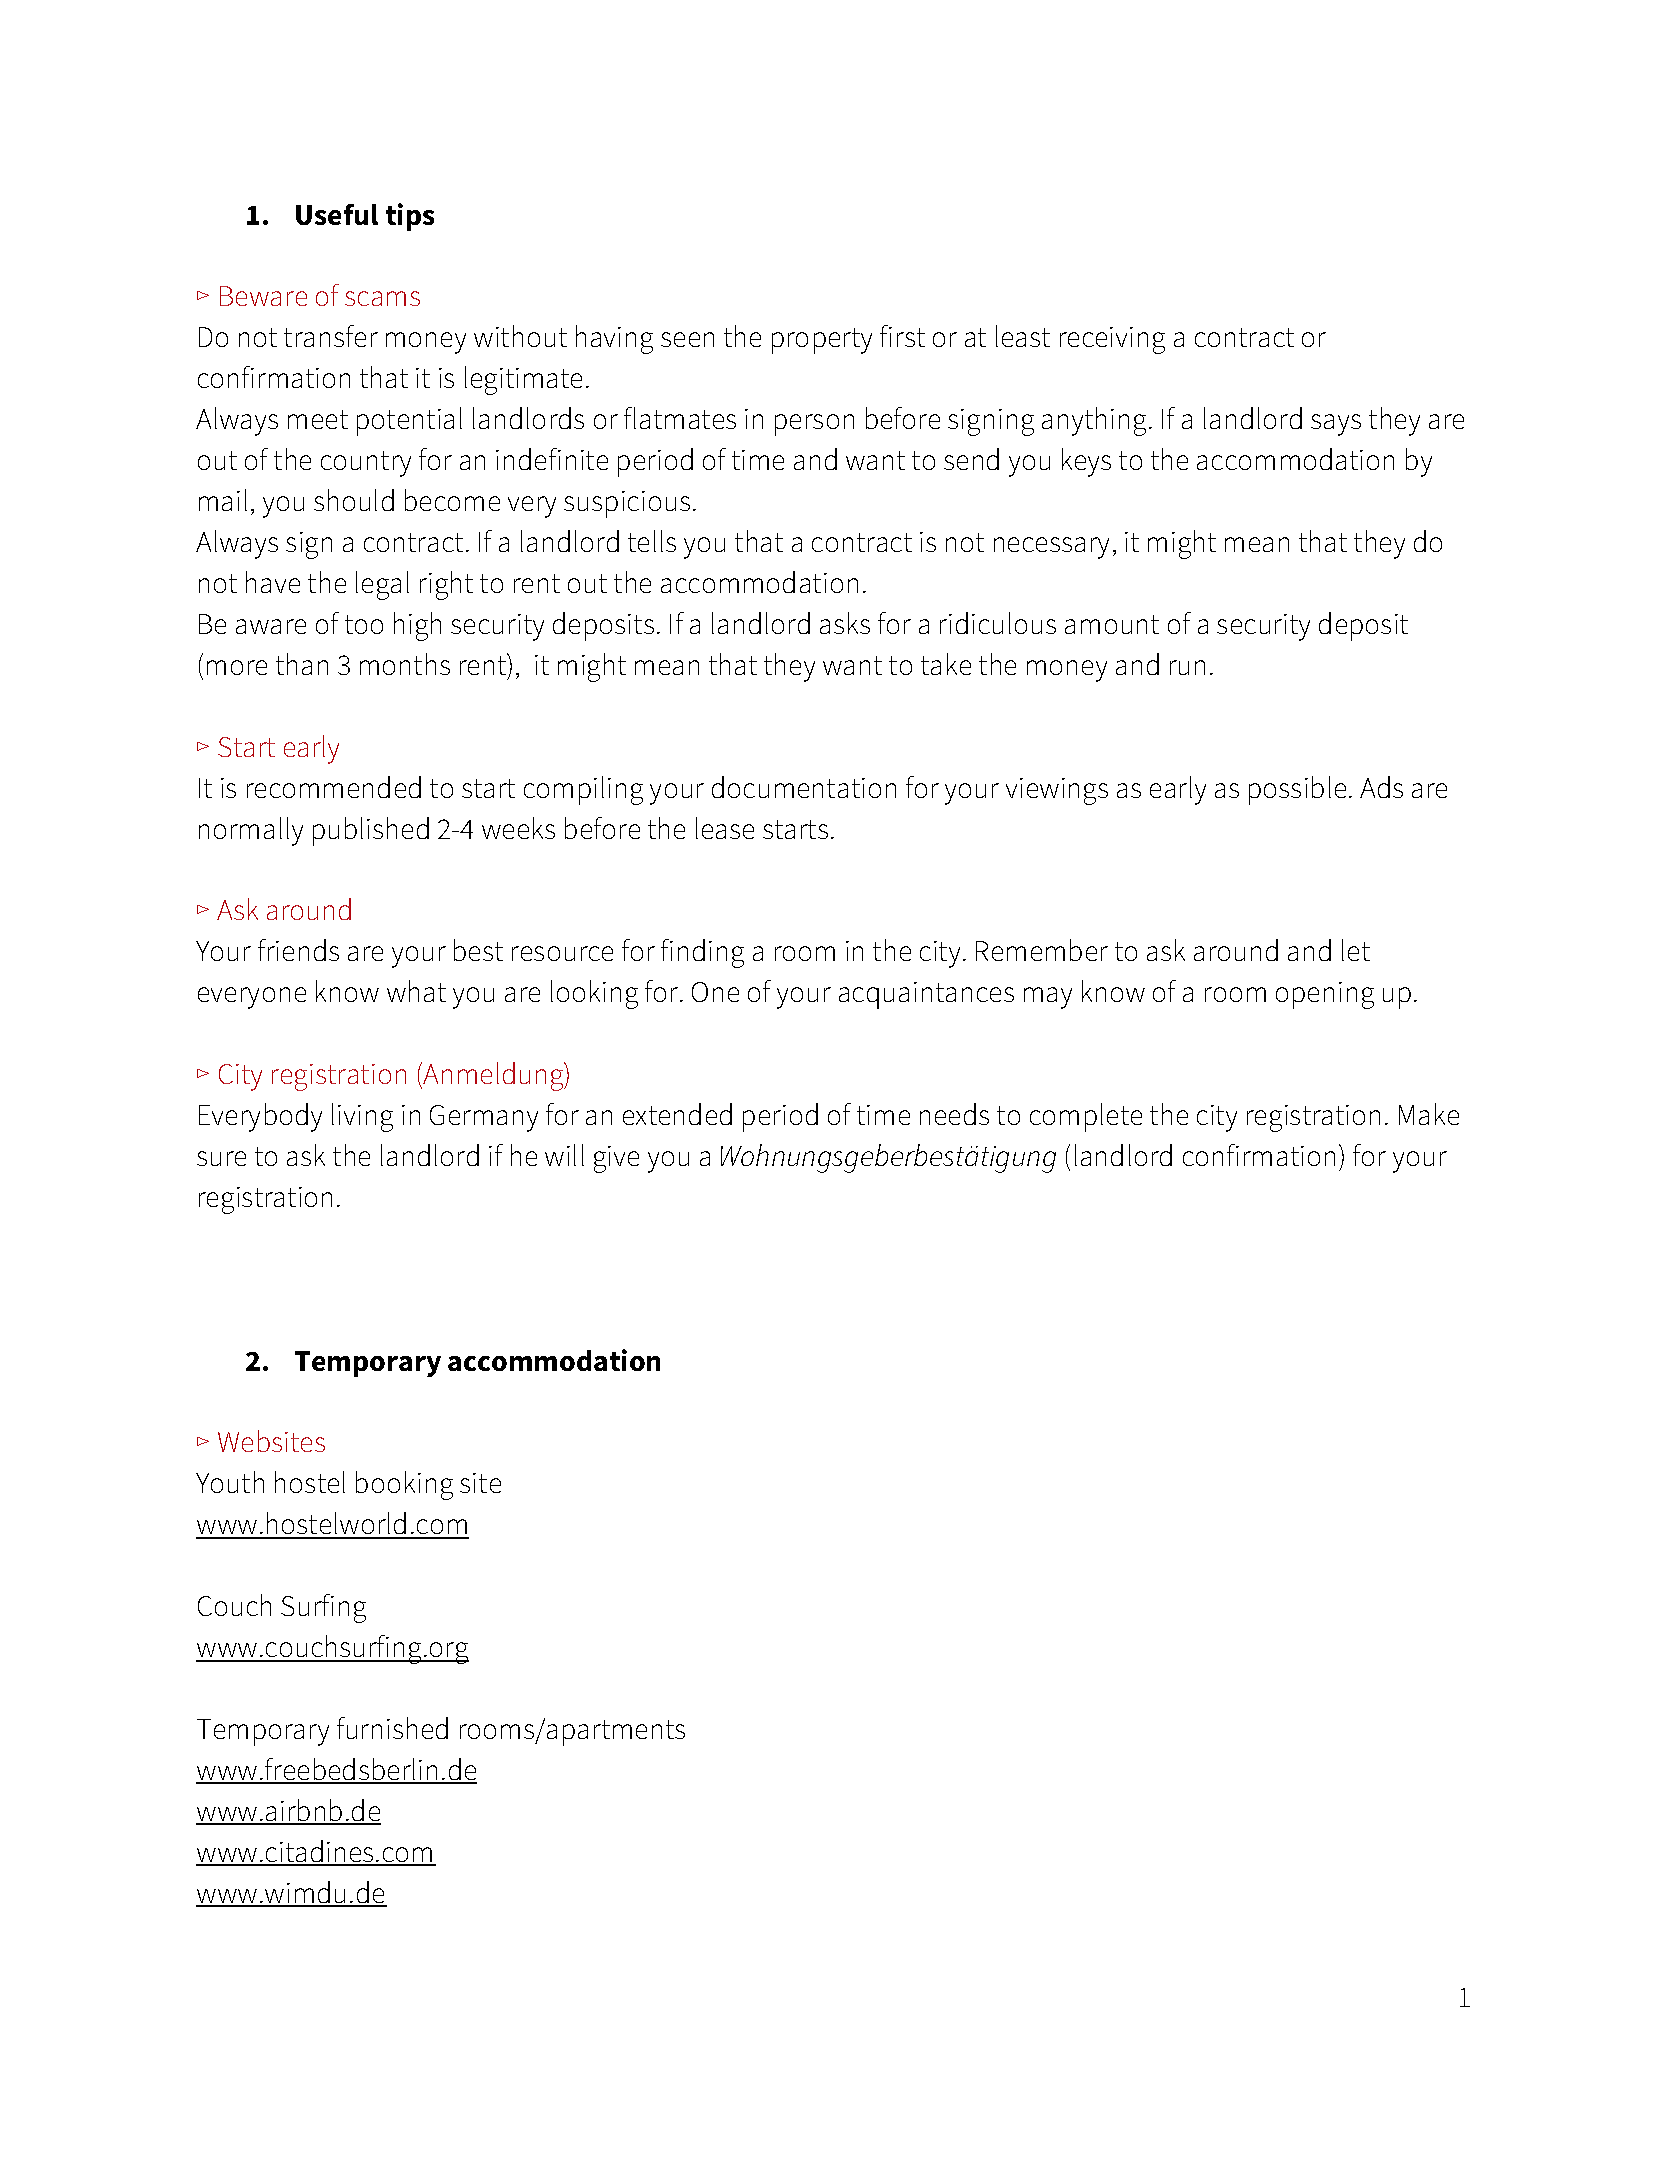 The image size is (1670, 2161). Describe the element at coordinates (404, 1485) in the page. I see `booking` at that location.
